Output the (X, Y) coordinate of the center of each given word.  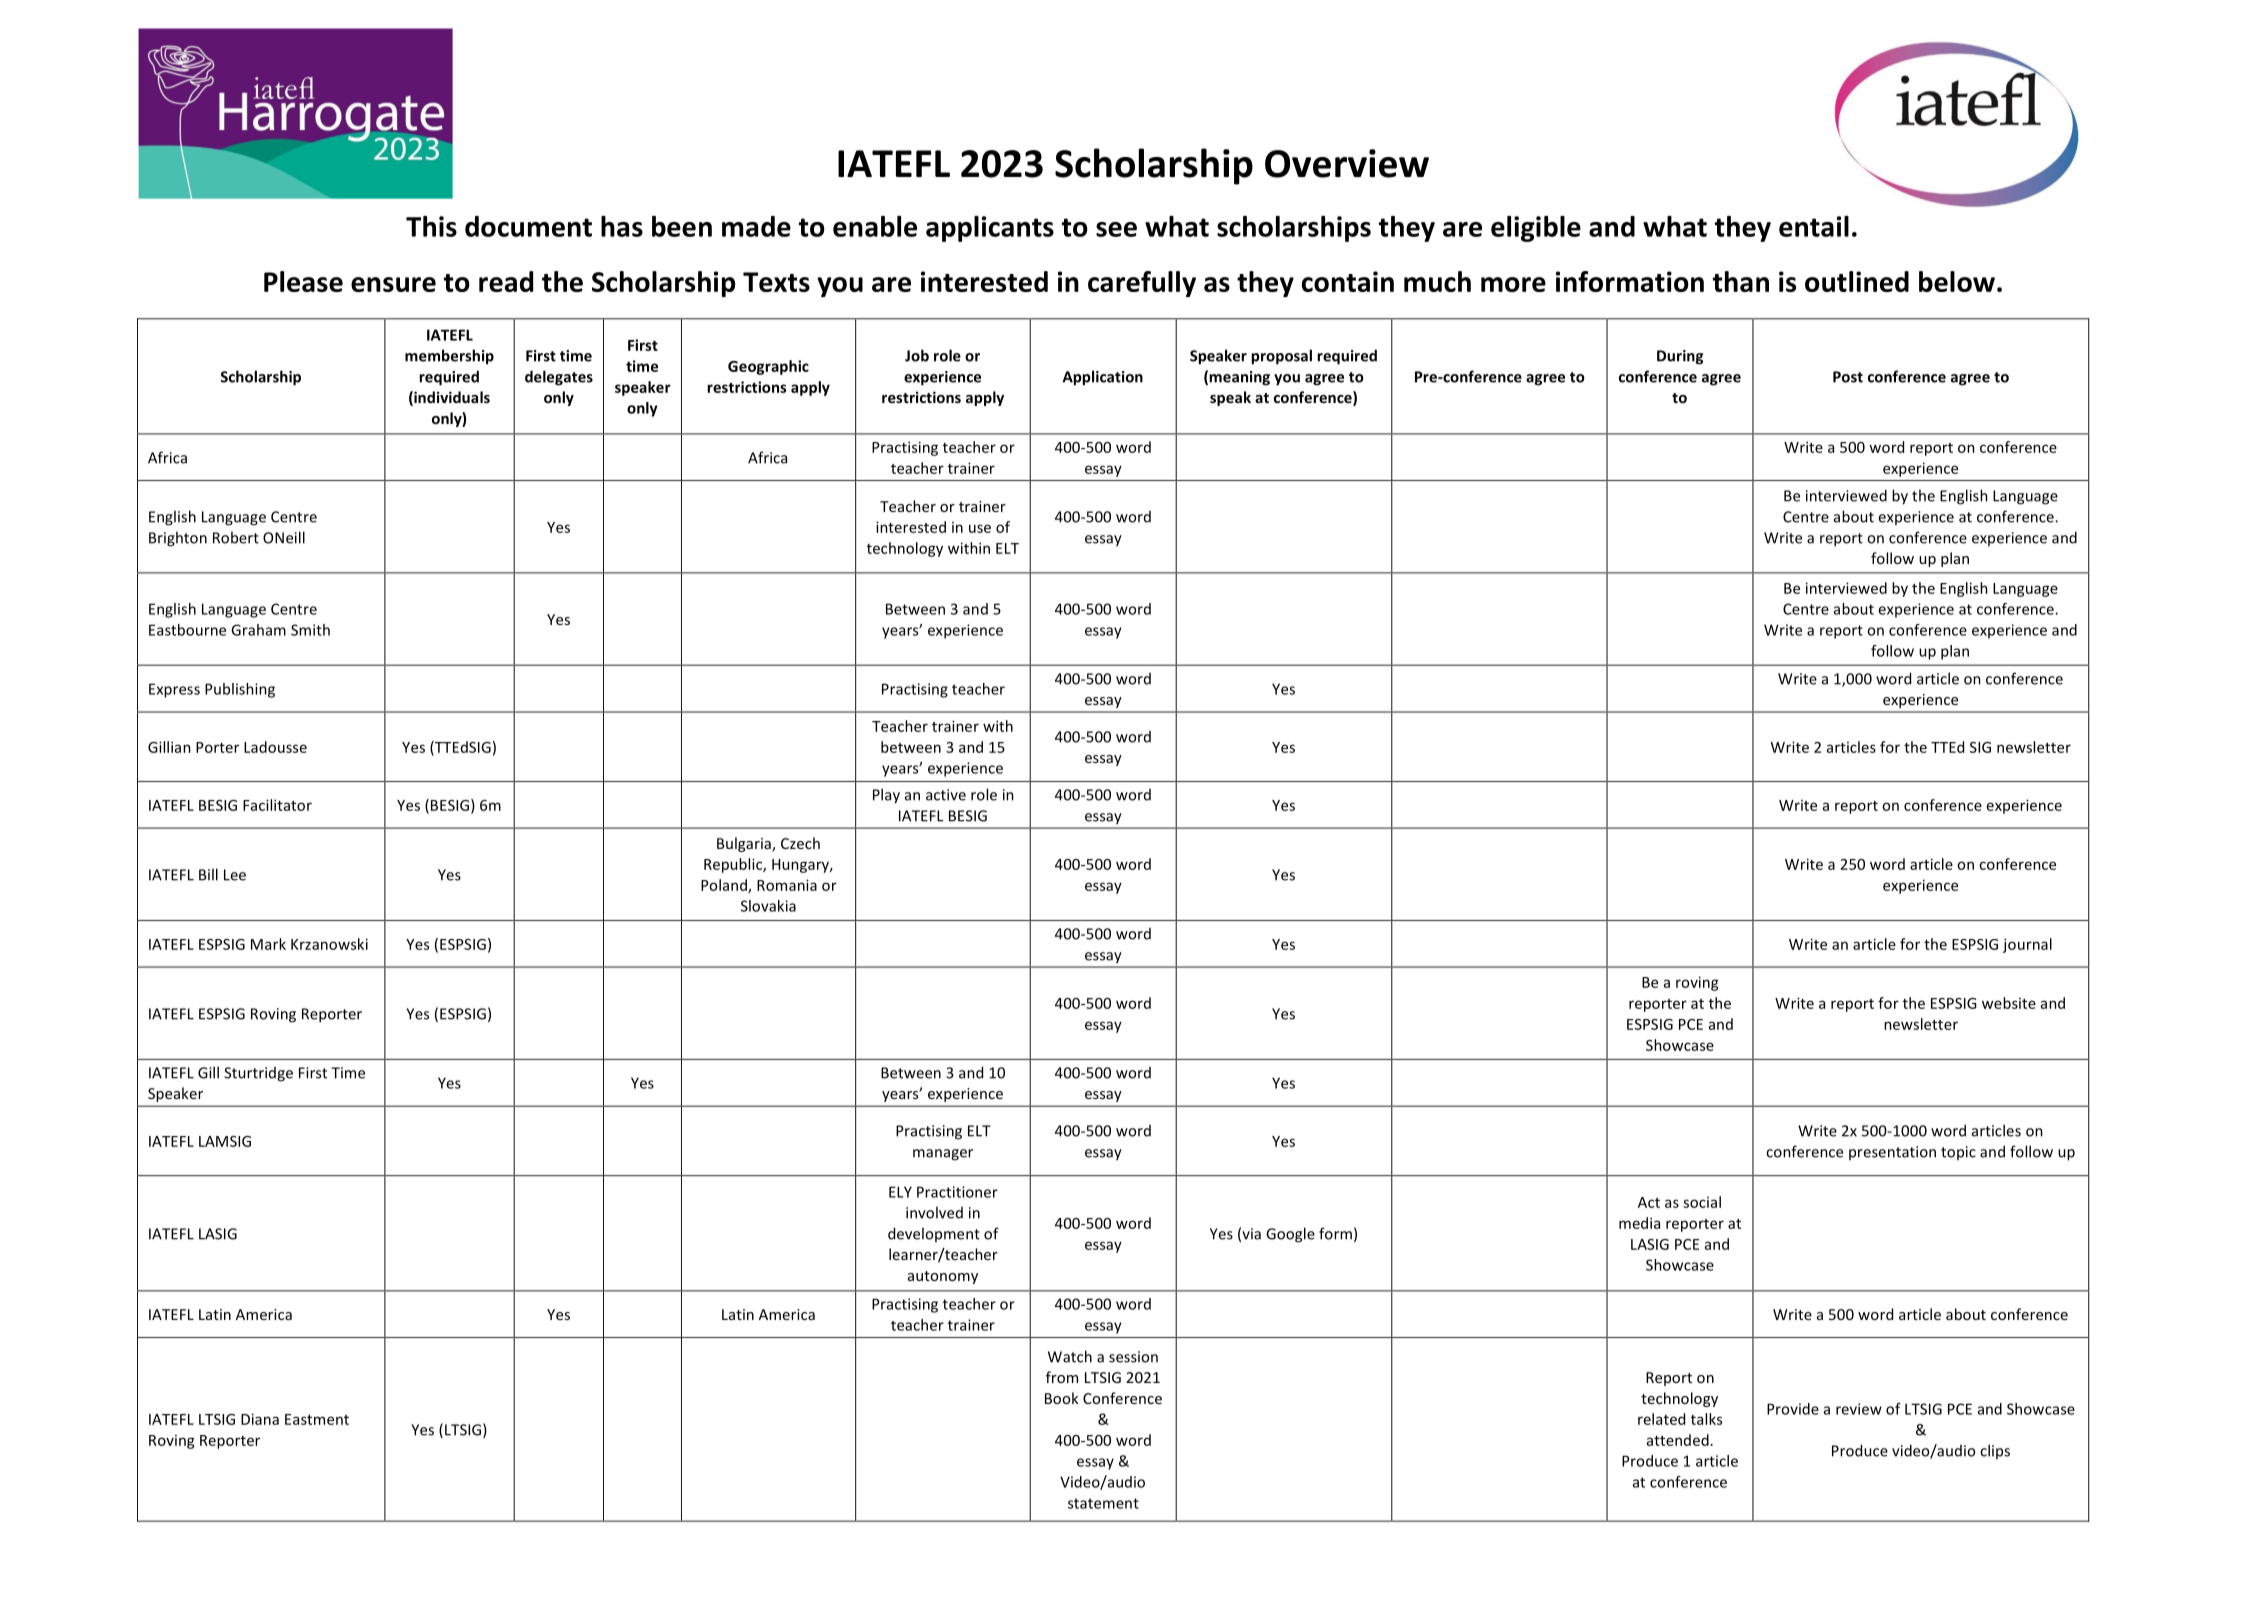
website (2009, 1003)
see (1116, 229)
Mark (268, 944)
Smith (310, 630)
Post (1848, 377)
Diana (260, 1419)
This (431, 226)
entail (1814, 226)
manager (943, 1155)
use (980, 528)
